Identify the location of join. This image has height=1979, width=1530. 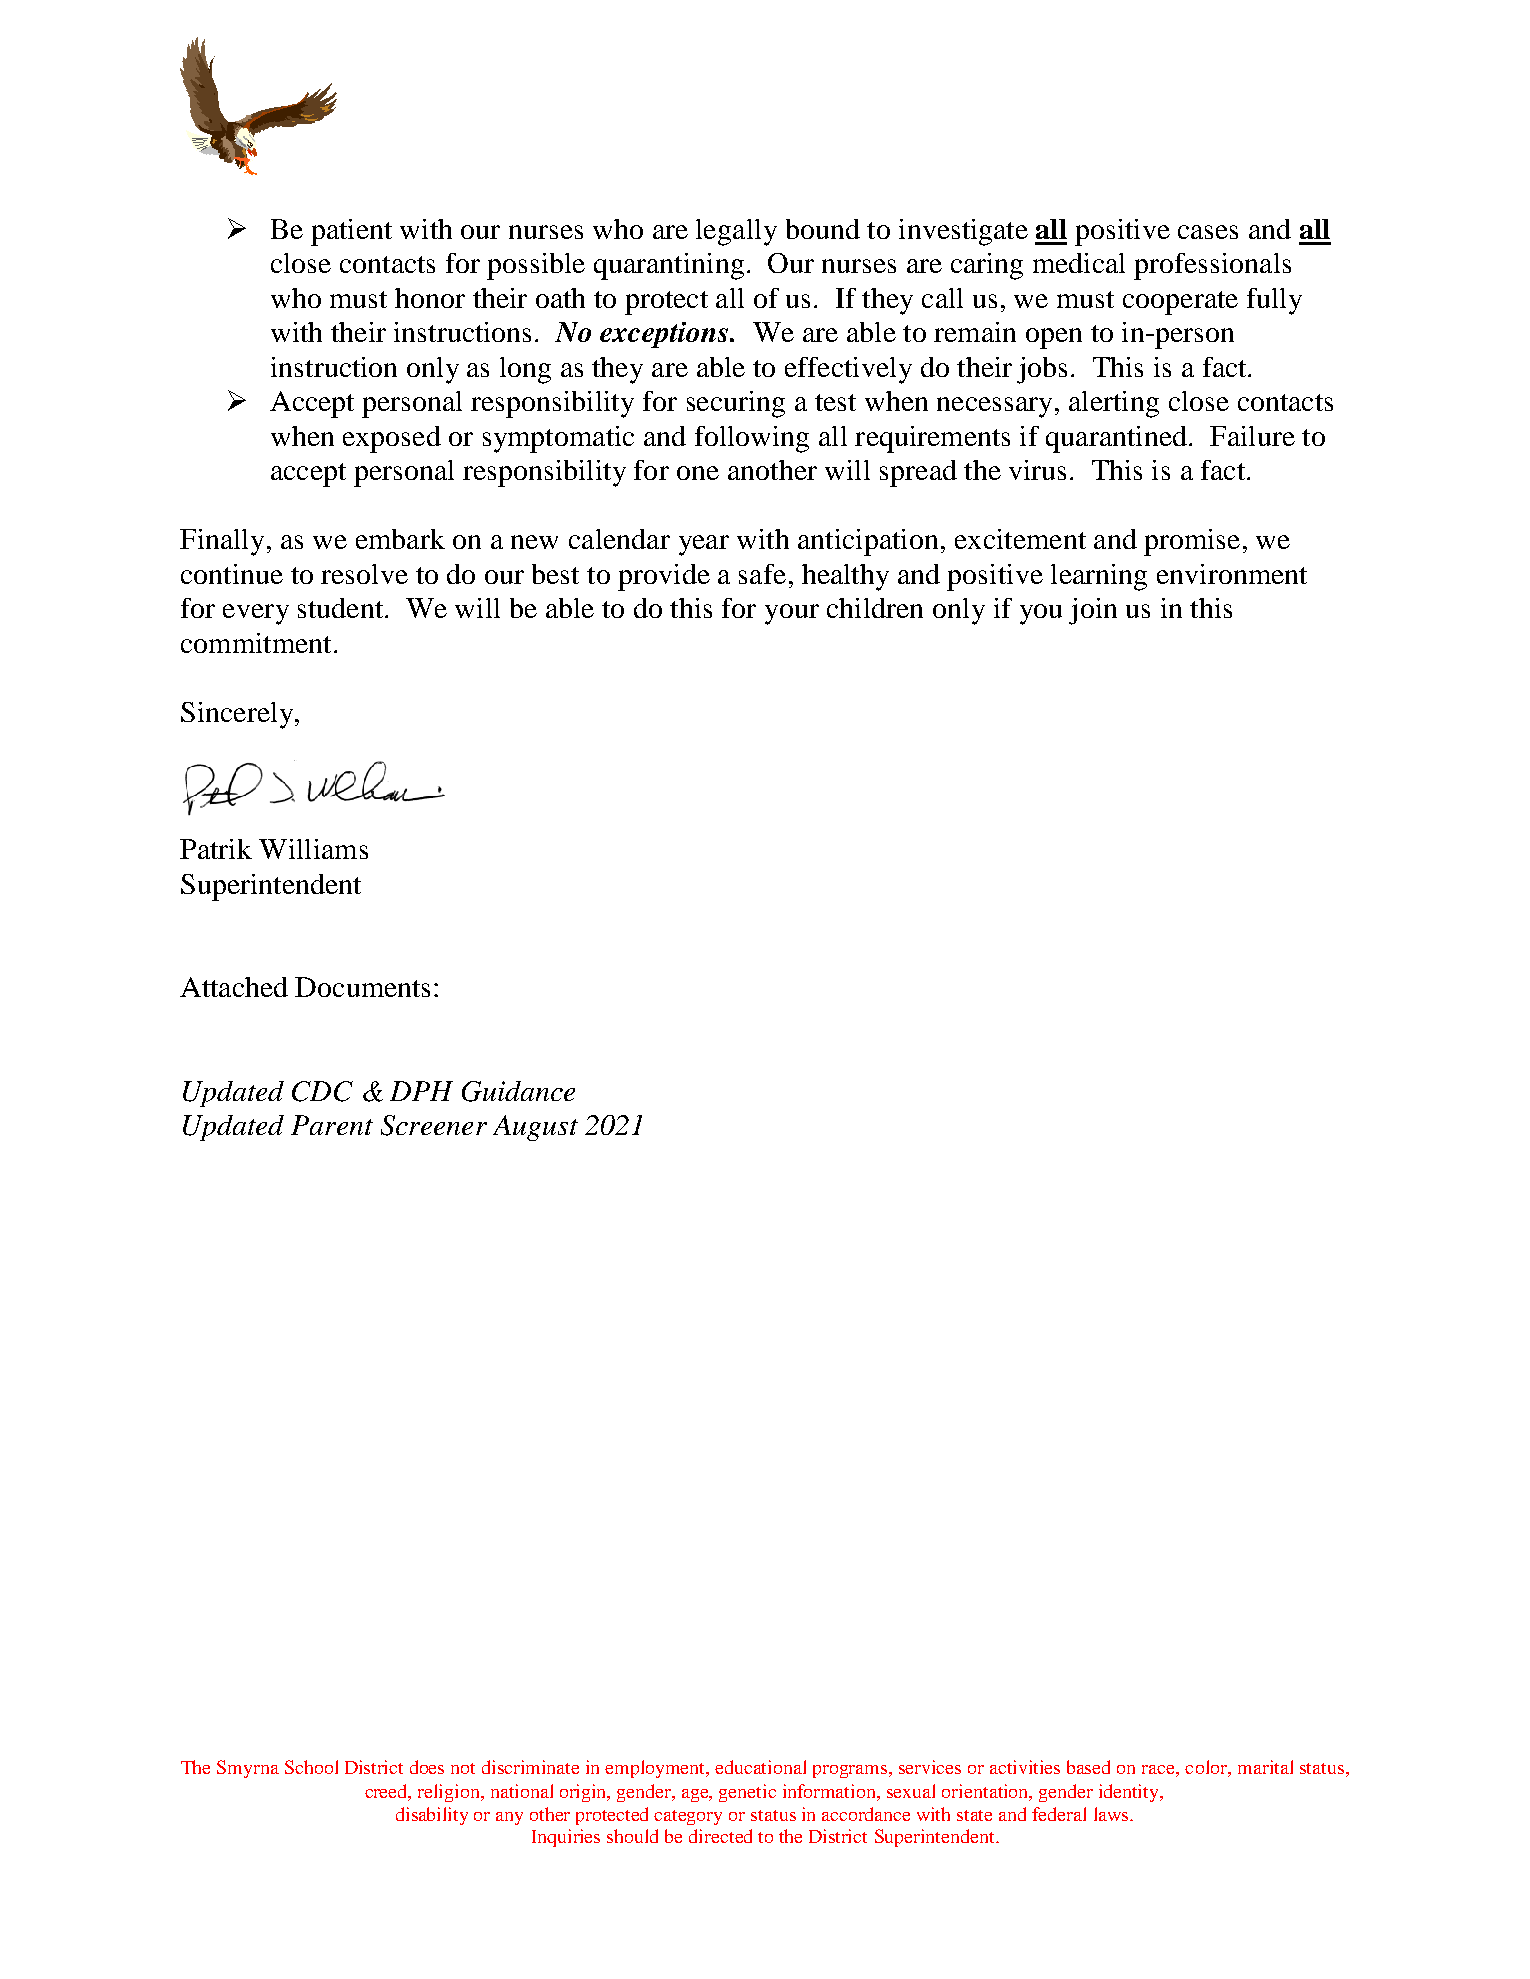
(1093, 611).
